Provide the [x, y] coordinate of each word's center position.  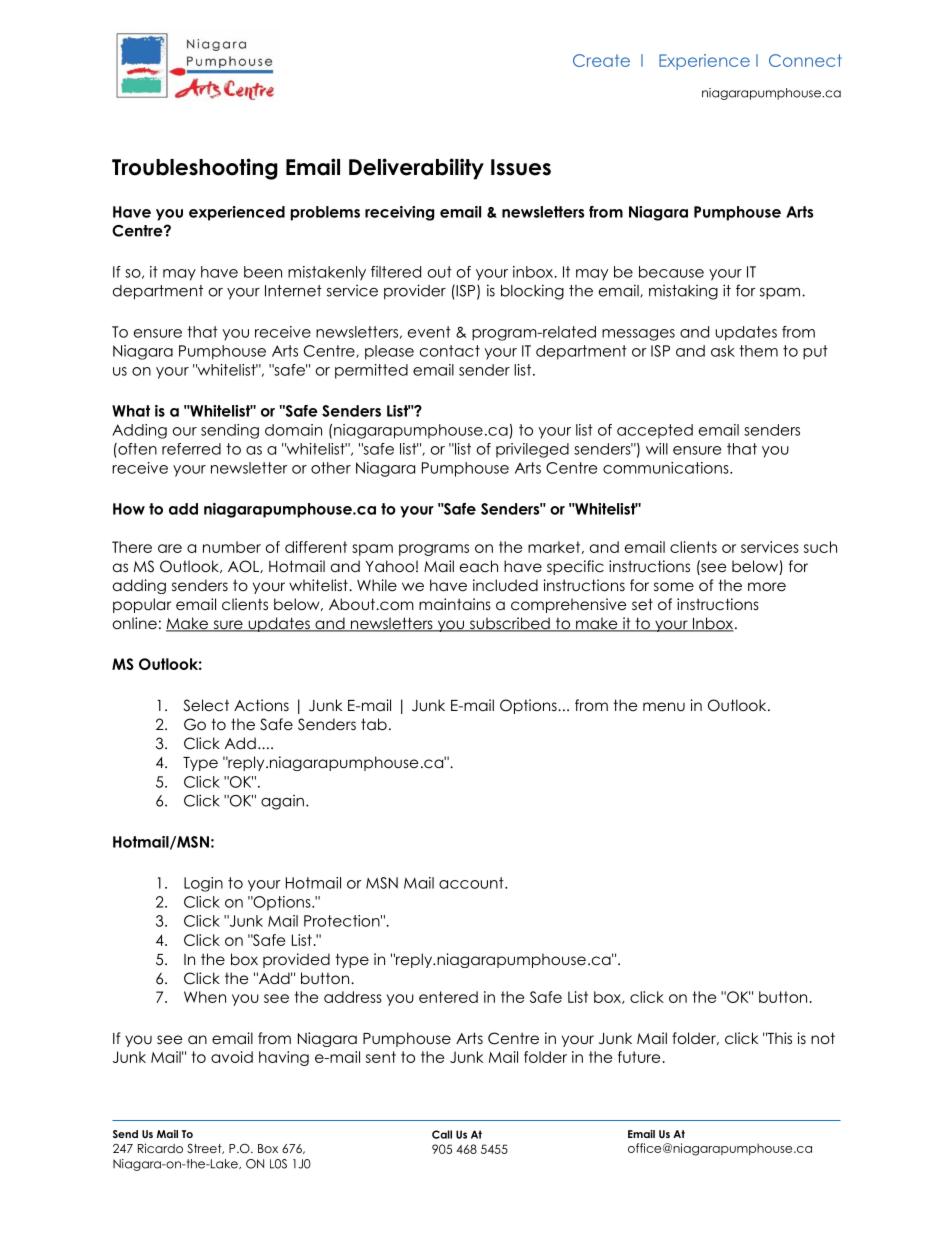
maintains [455, 604]
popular [142, 605]
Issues [521, 167]
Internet [293, 291]
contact [450, 351]
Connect [805, 60]
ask [723, 351]
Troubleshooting [195, 169]
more [767, 587]
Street [205, 1149]
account [472, 883]
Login [203, 884]
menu [664, 706]
